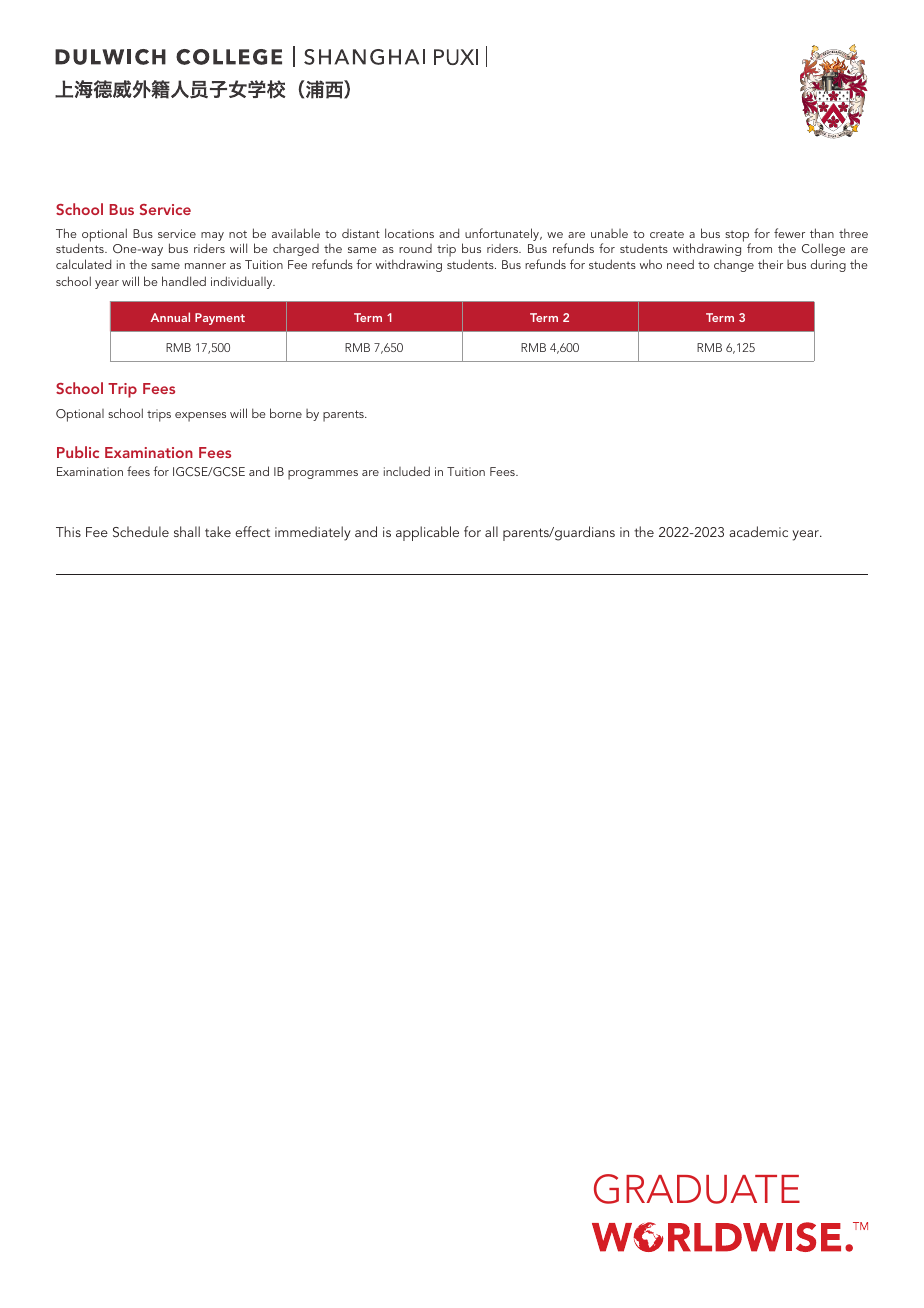  Describe the element at coordinates (697, 1189) in the document. I see `GRADUATE` at that location.
